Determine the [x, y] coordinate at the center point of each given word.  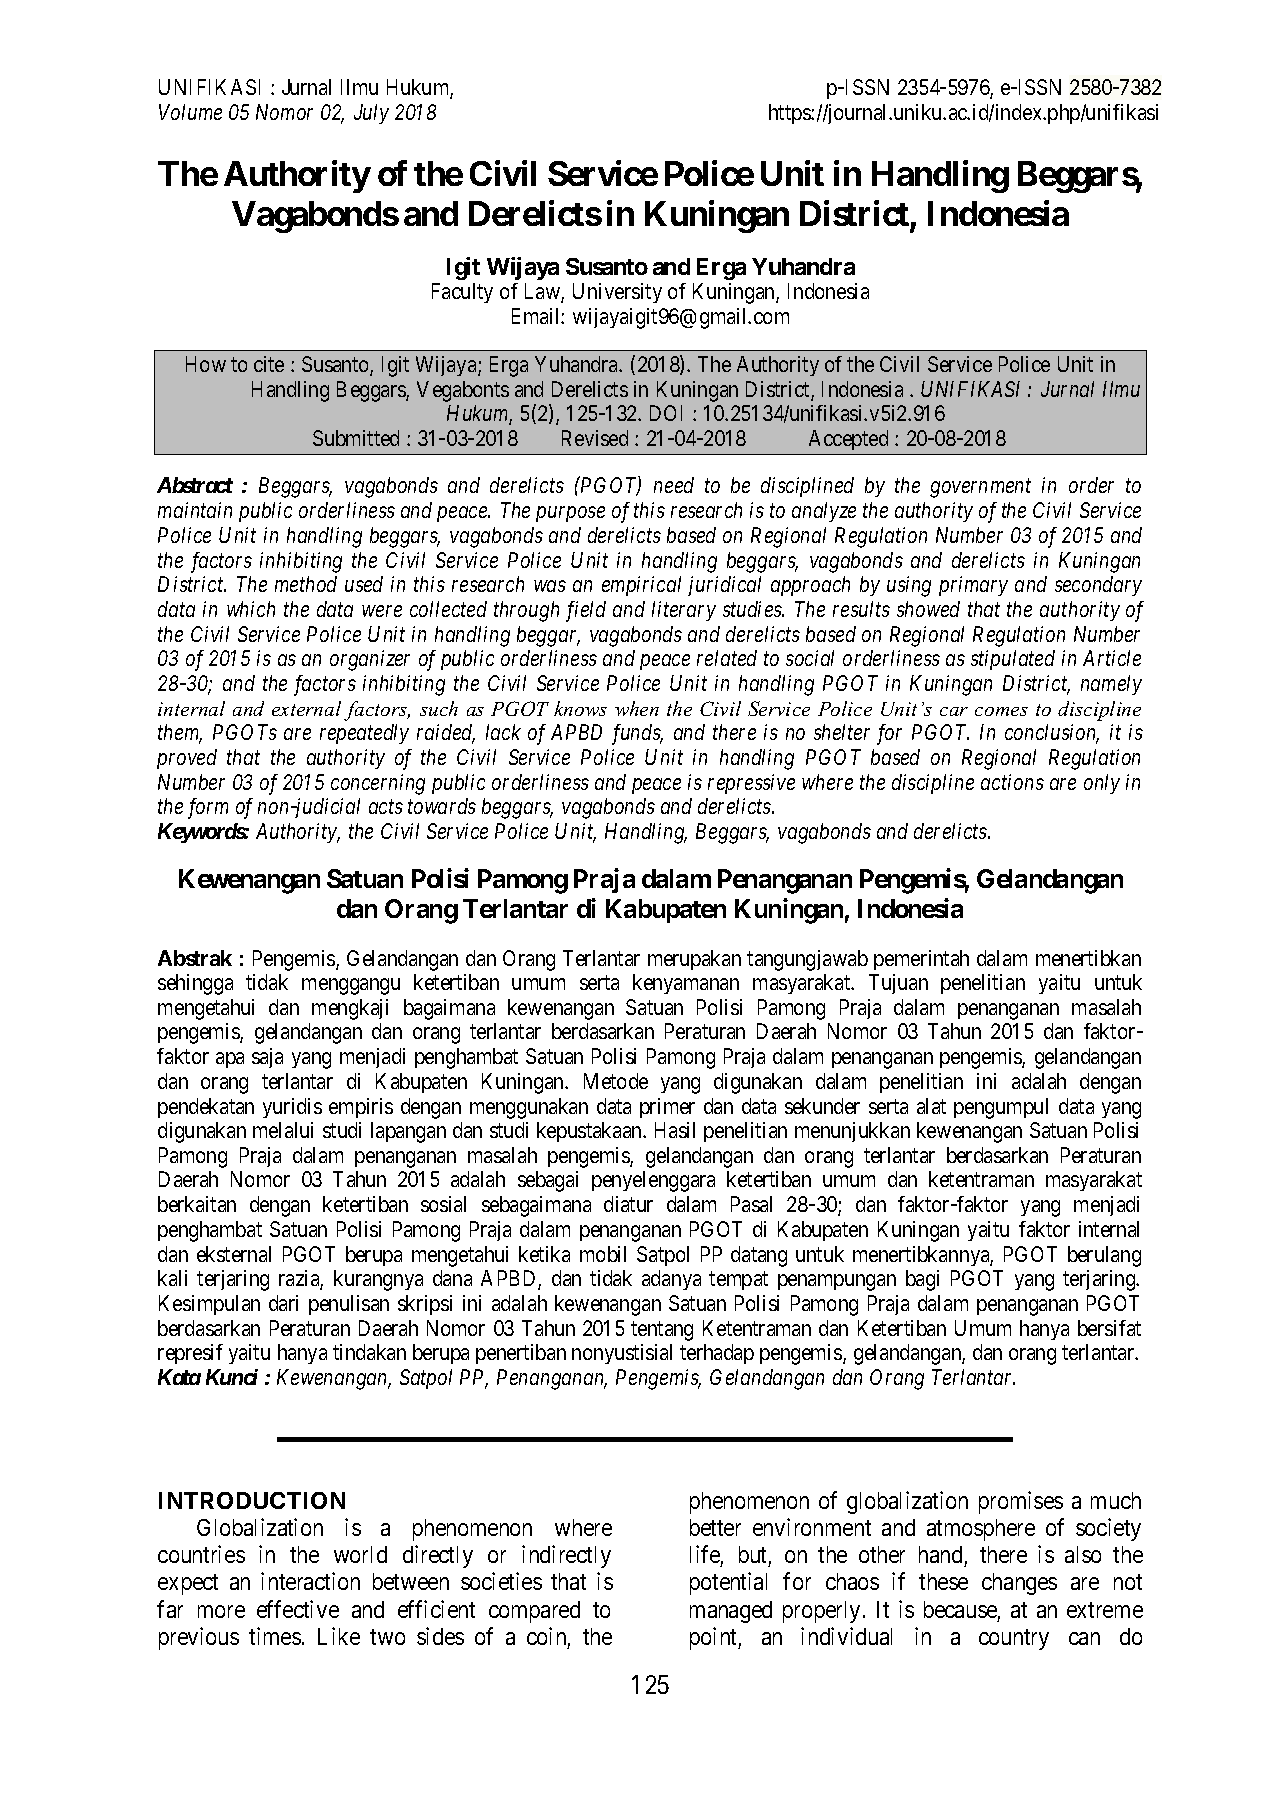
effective [298, 1609]
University [617, 293]
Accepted [848, 440]
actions [1012, 782]
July [371, 114]
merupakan [694, 960]
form [208, 808]
